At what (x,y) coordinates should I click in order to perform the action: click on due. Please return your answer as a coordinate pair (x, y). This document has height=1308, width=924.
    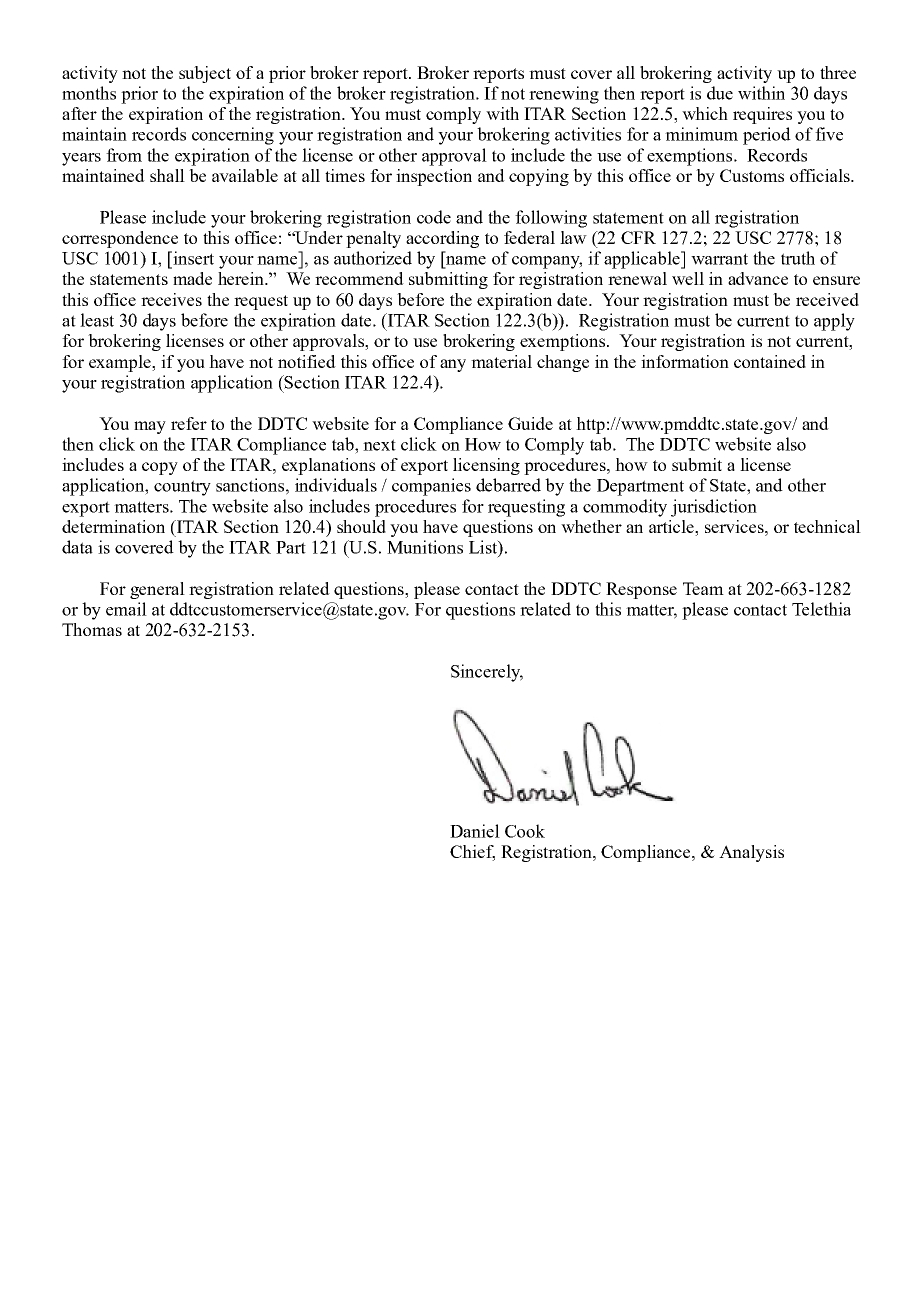
    Looking at the image, I should click on (720, 93).
